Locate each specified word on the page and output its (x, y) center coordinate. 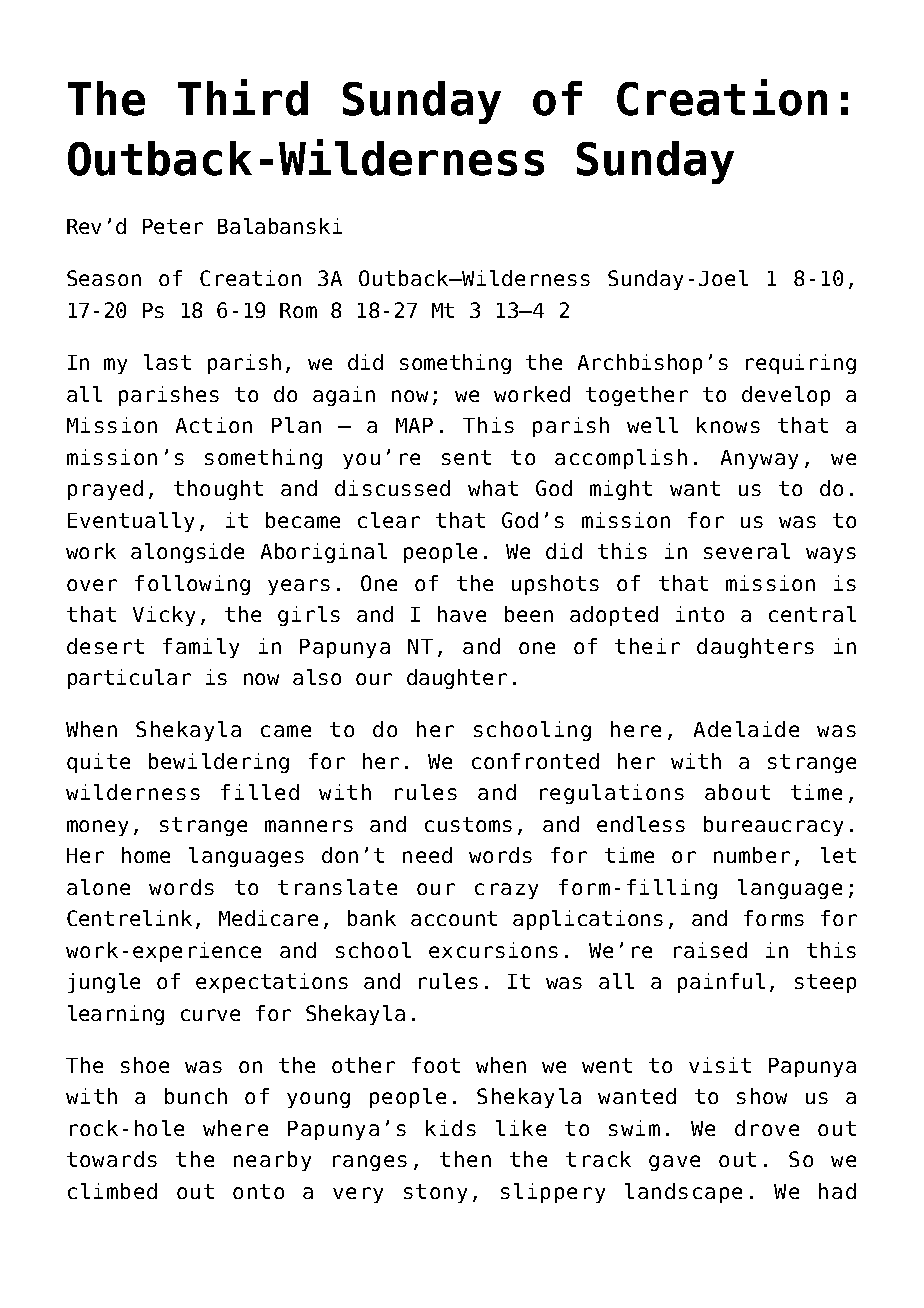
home (146, 855)
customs (468, 824)
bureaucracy (773, 826)
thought (218, 490)
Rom (298, 310)
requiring (801, 364)
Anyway (759, 459)
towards (112, 1159)
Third (243, 97)
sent (466, 457)
